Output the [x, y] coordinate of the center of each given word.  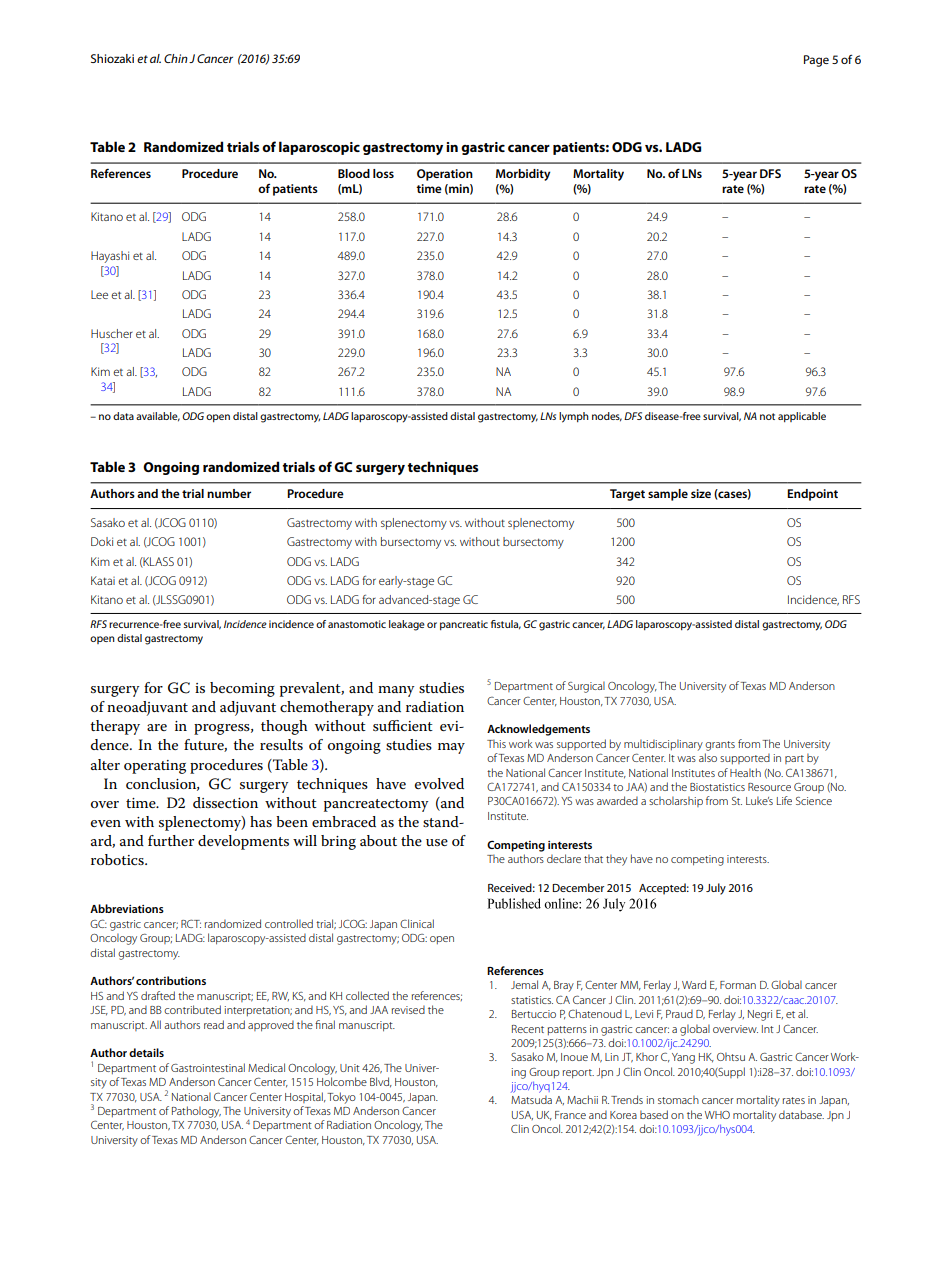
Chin [176, 58]
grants [720, 746]
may [451, 748]
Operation [445, 175]
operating [155, 767]
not [767, 416]
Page [816, 61]
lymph [574, 417]
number [229, 493]
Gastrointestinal [208, 1067]
